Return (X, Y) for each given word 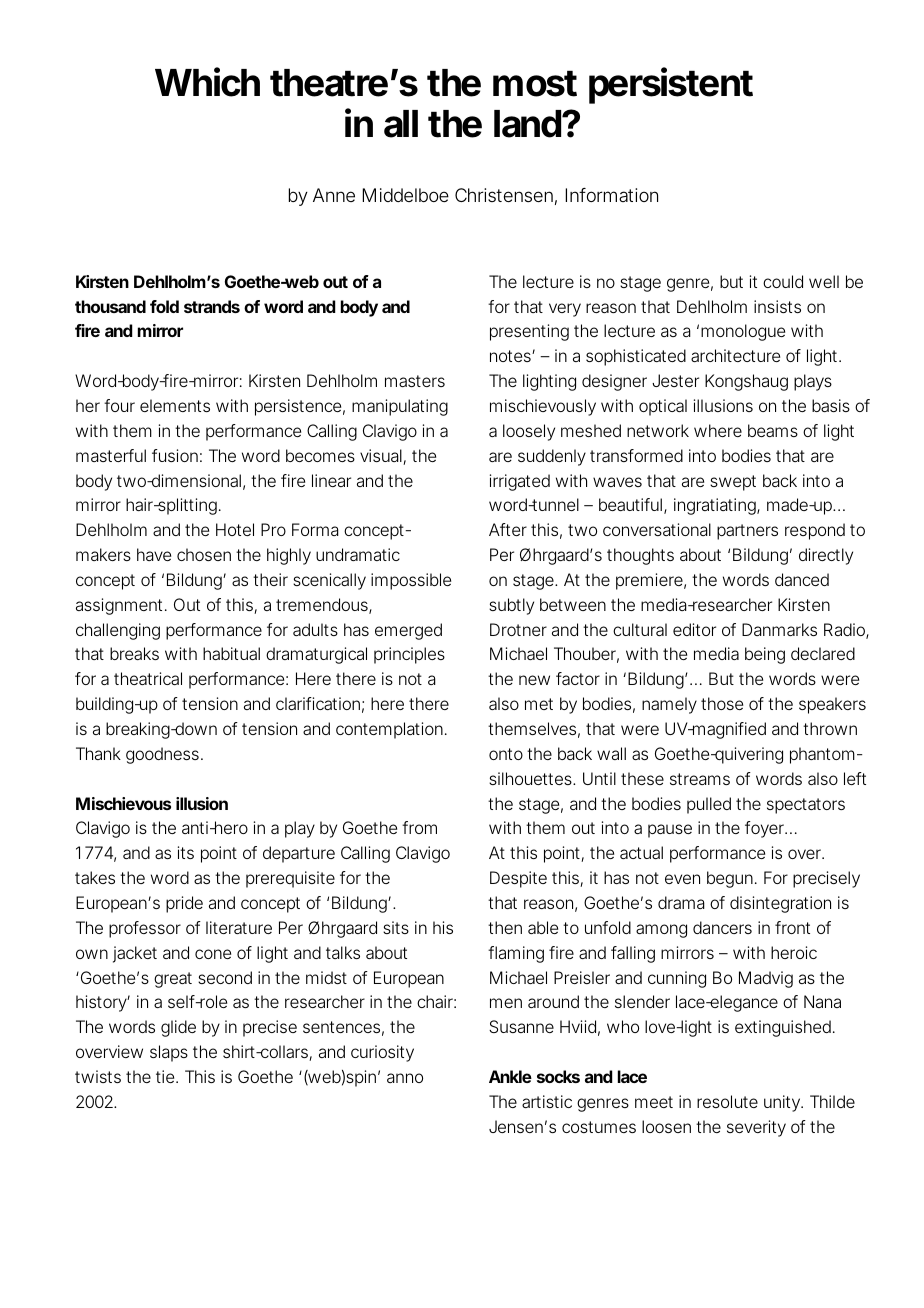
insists (777, 306)
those (722, 703)
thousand (110, 306)
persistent (671, 85)
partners (747, 532)
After (508, 529)
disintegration (780, 904)
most (535, 84)
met (539, 704)
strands (212, 306)
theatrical (148, 678)
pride (184, 904)
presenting (529, 332)
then (505, 927)
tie (165, 1076)
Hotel (235, 529)
